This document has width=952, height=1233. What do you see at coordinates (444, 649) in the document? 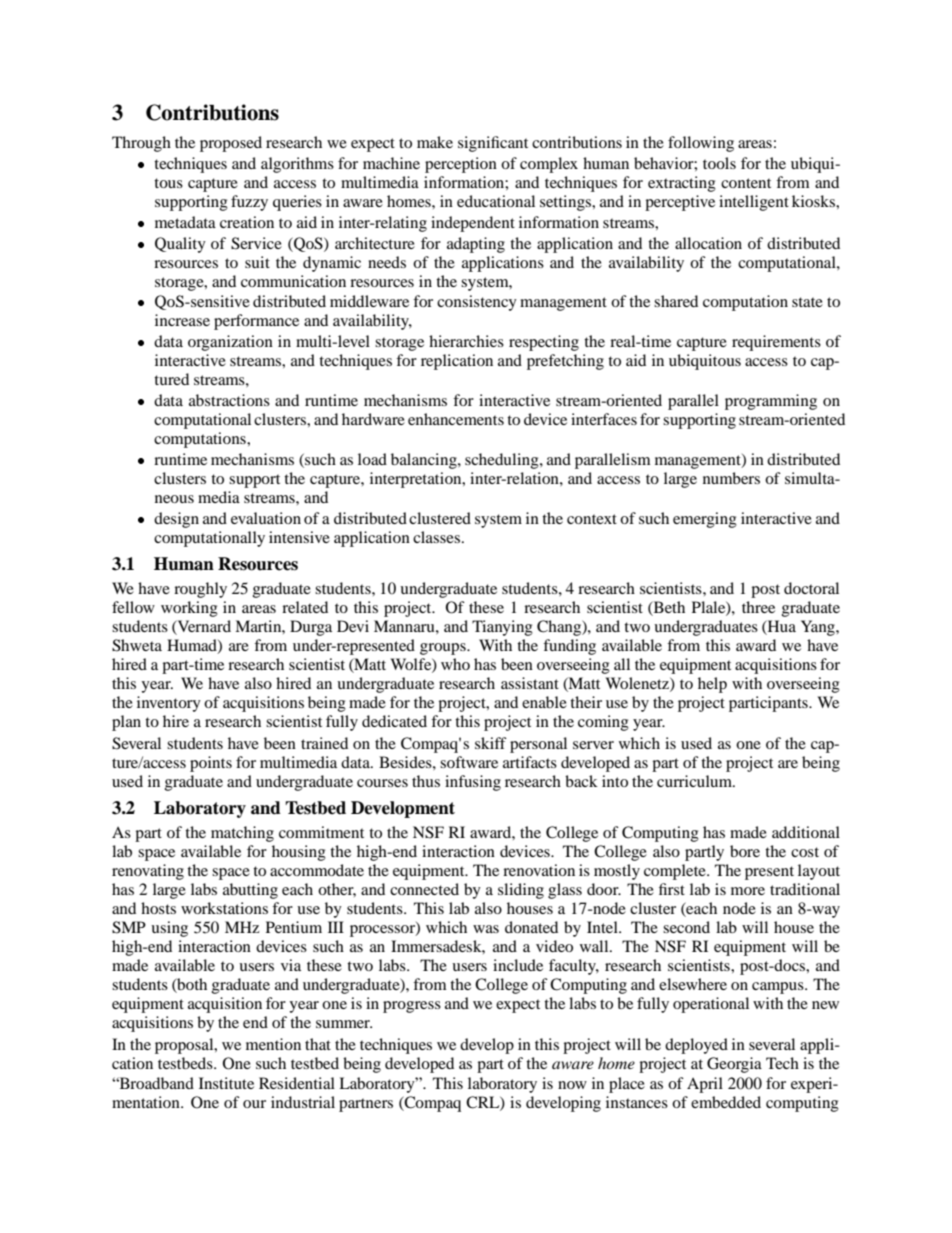
I see `groups` at bounding box center [444, 649].
